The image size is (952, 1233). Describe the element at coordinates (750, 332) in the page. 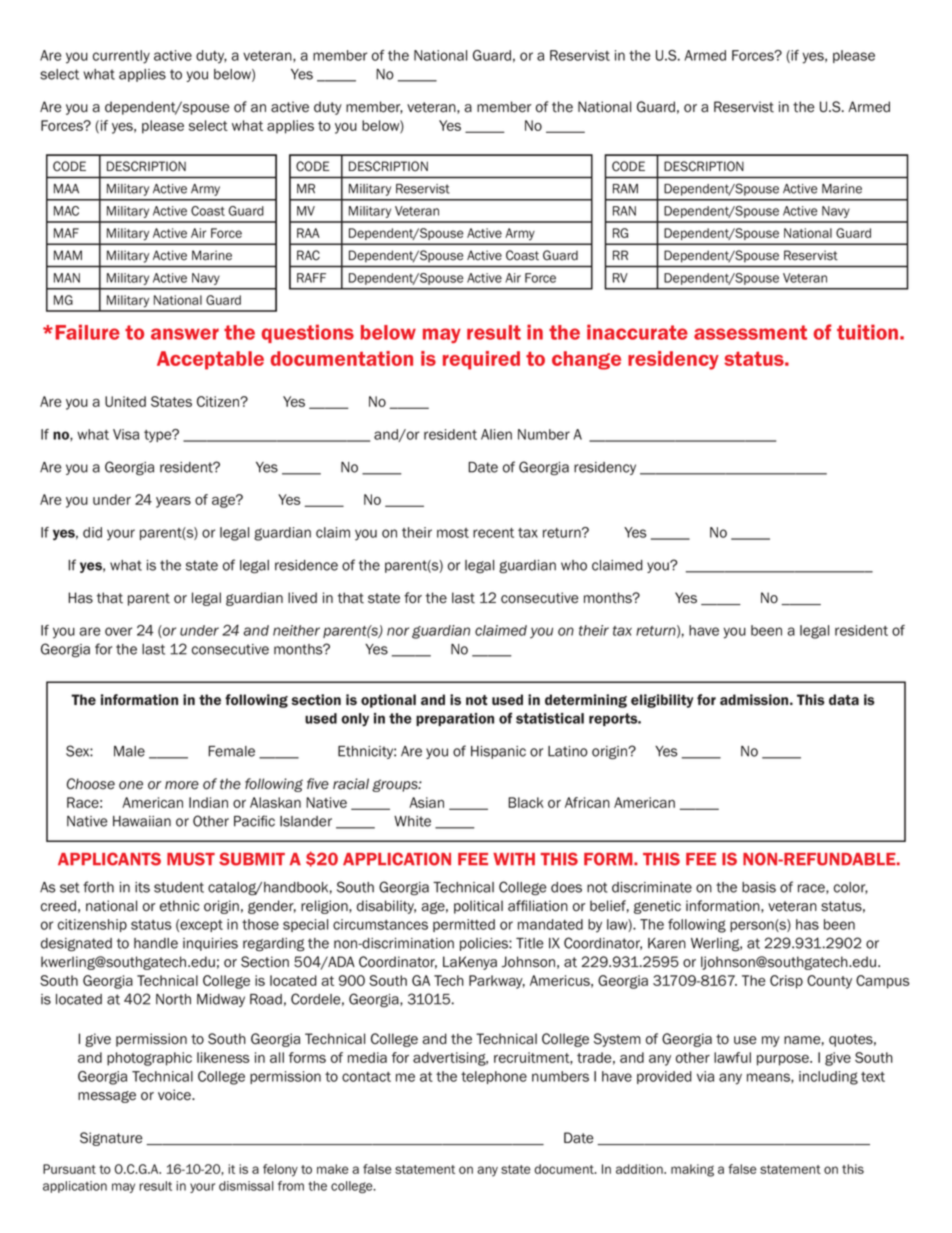

I see `assessment` at that location.
